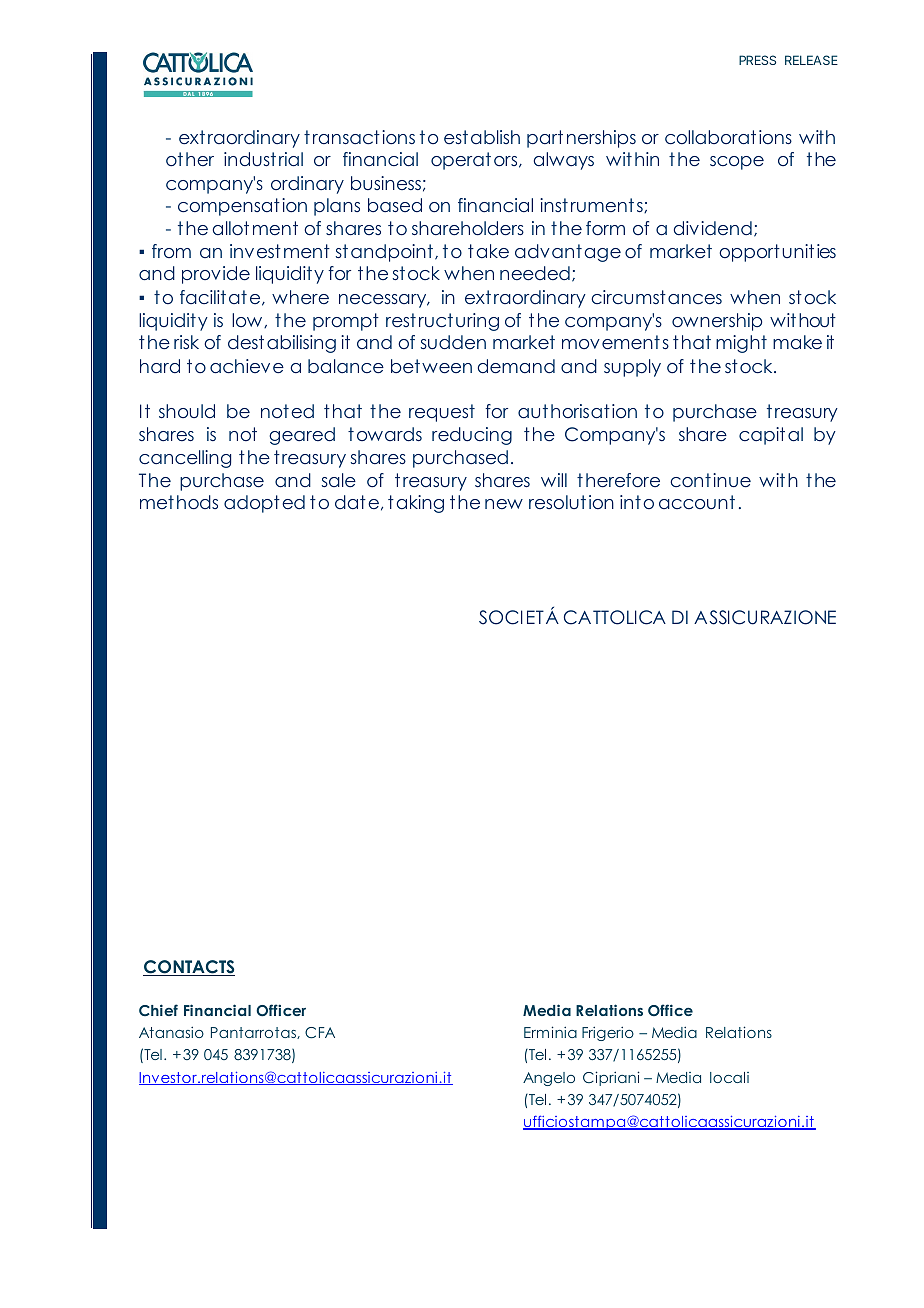 This screenshot has width=924, height=1308. Describe the element at coordinates (189, 968) in the screenshot. I see `CONTACTS` at that location.
